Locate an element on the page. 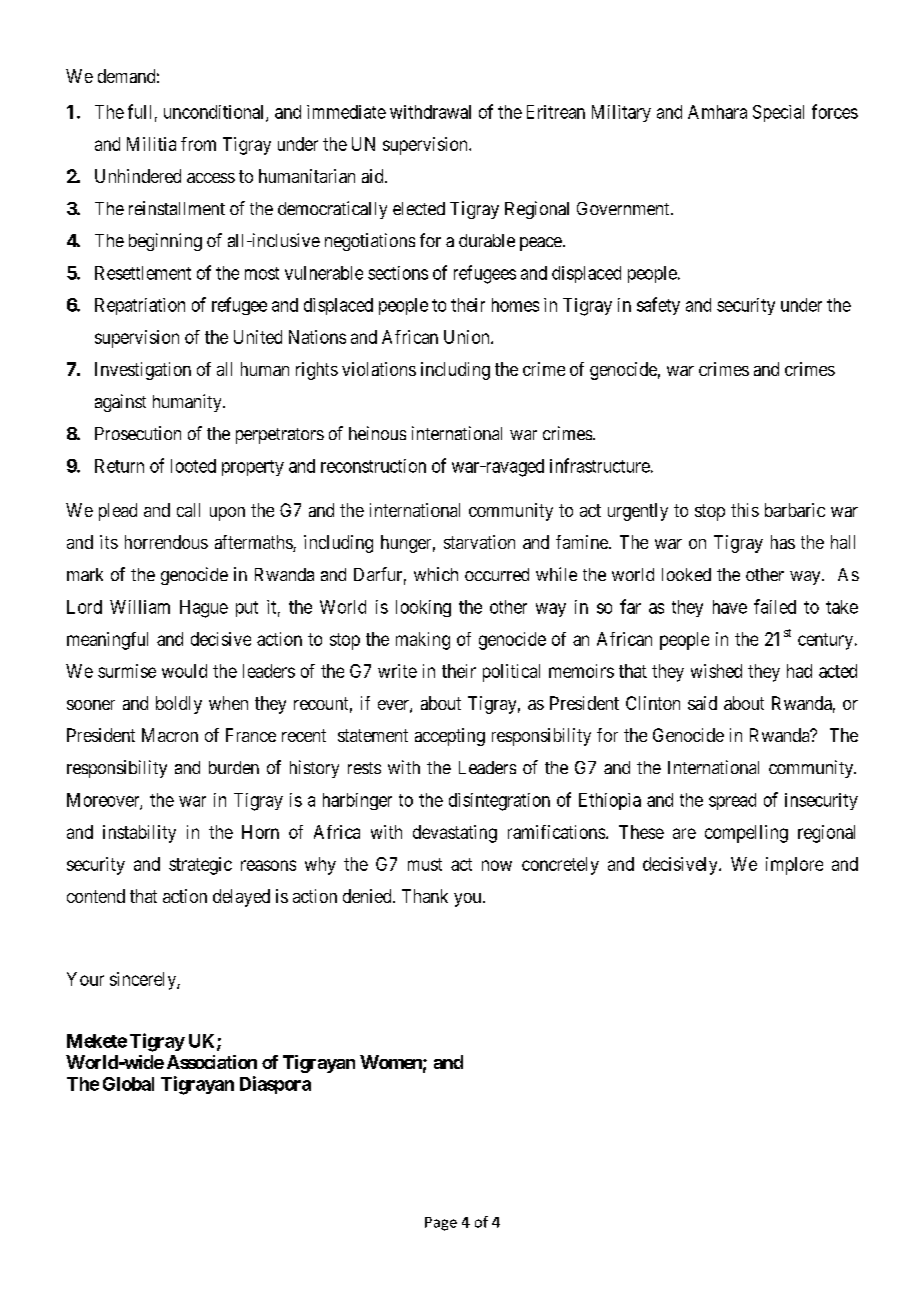 This document has height=1308, width=924. from is located at coordinates (198, 144).
